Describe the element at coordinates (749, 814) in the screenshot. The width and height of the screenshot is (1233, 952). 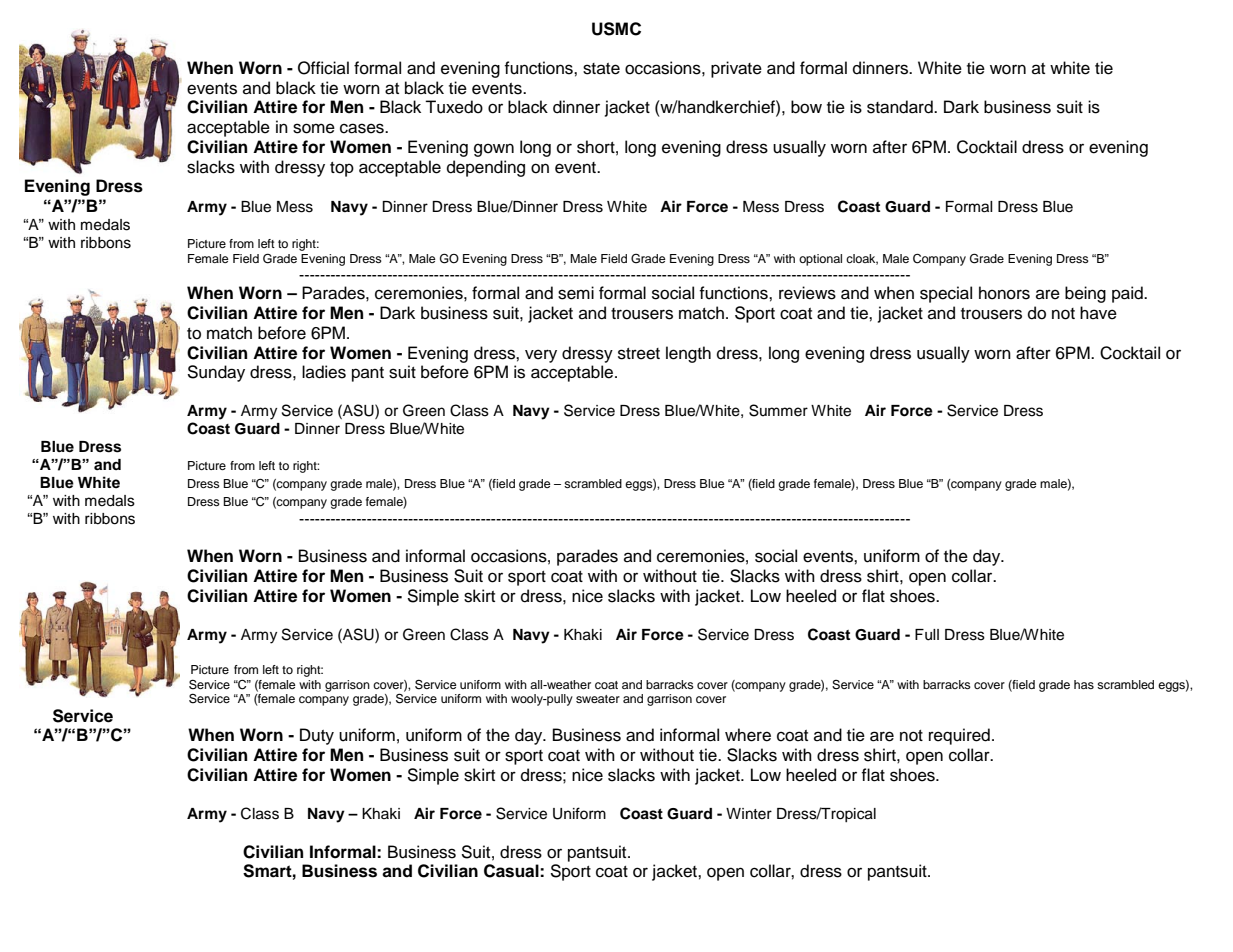
I see `Winter` at that location.
